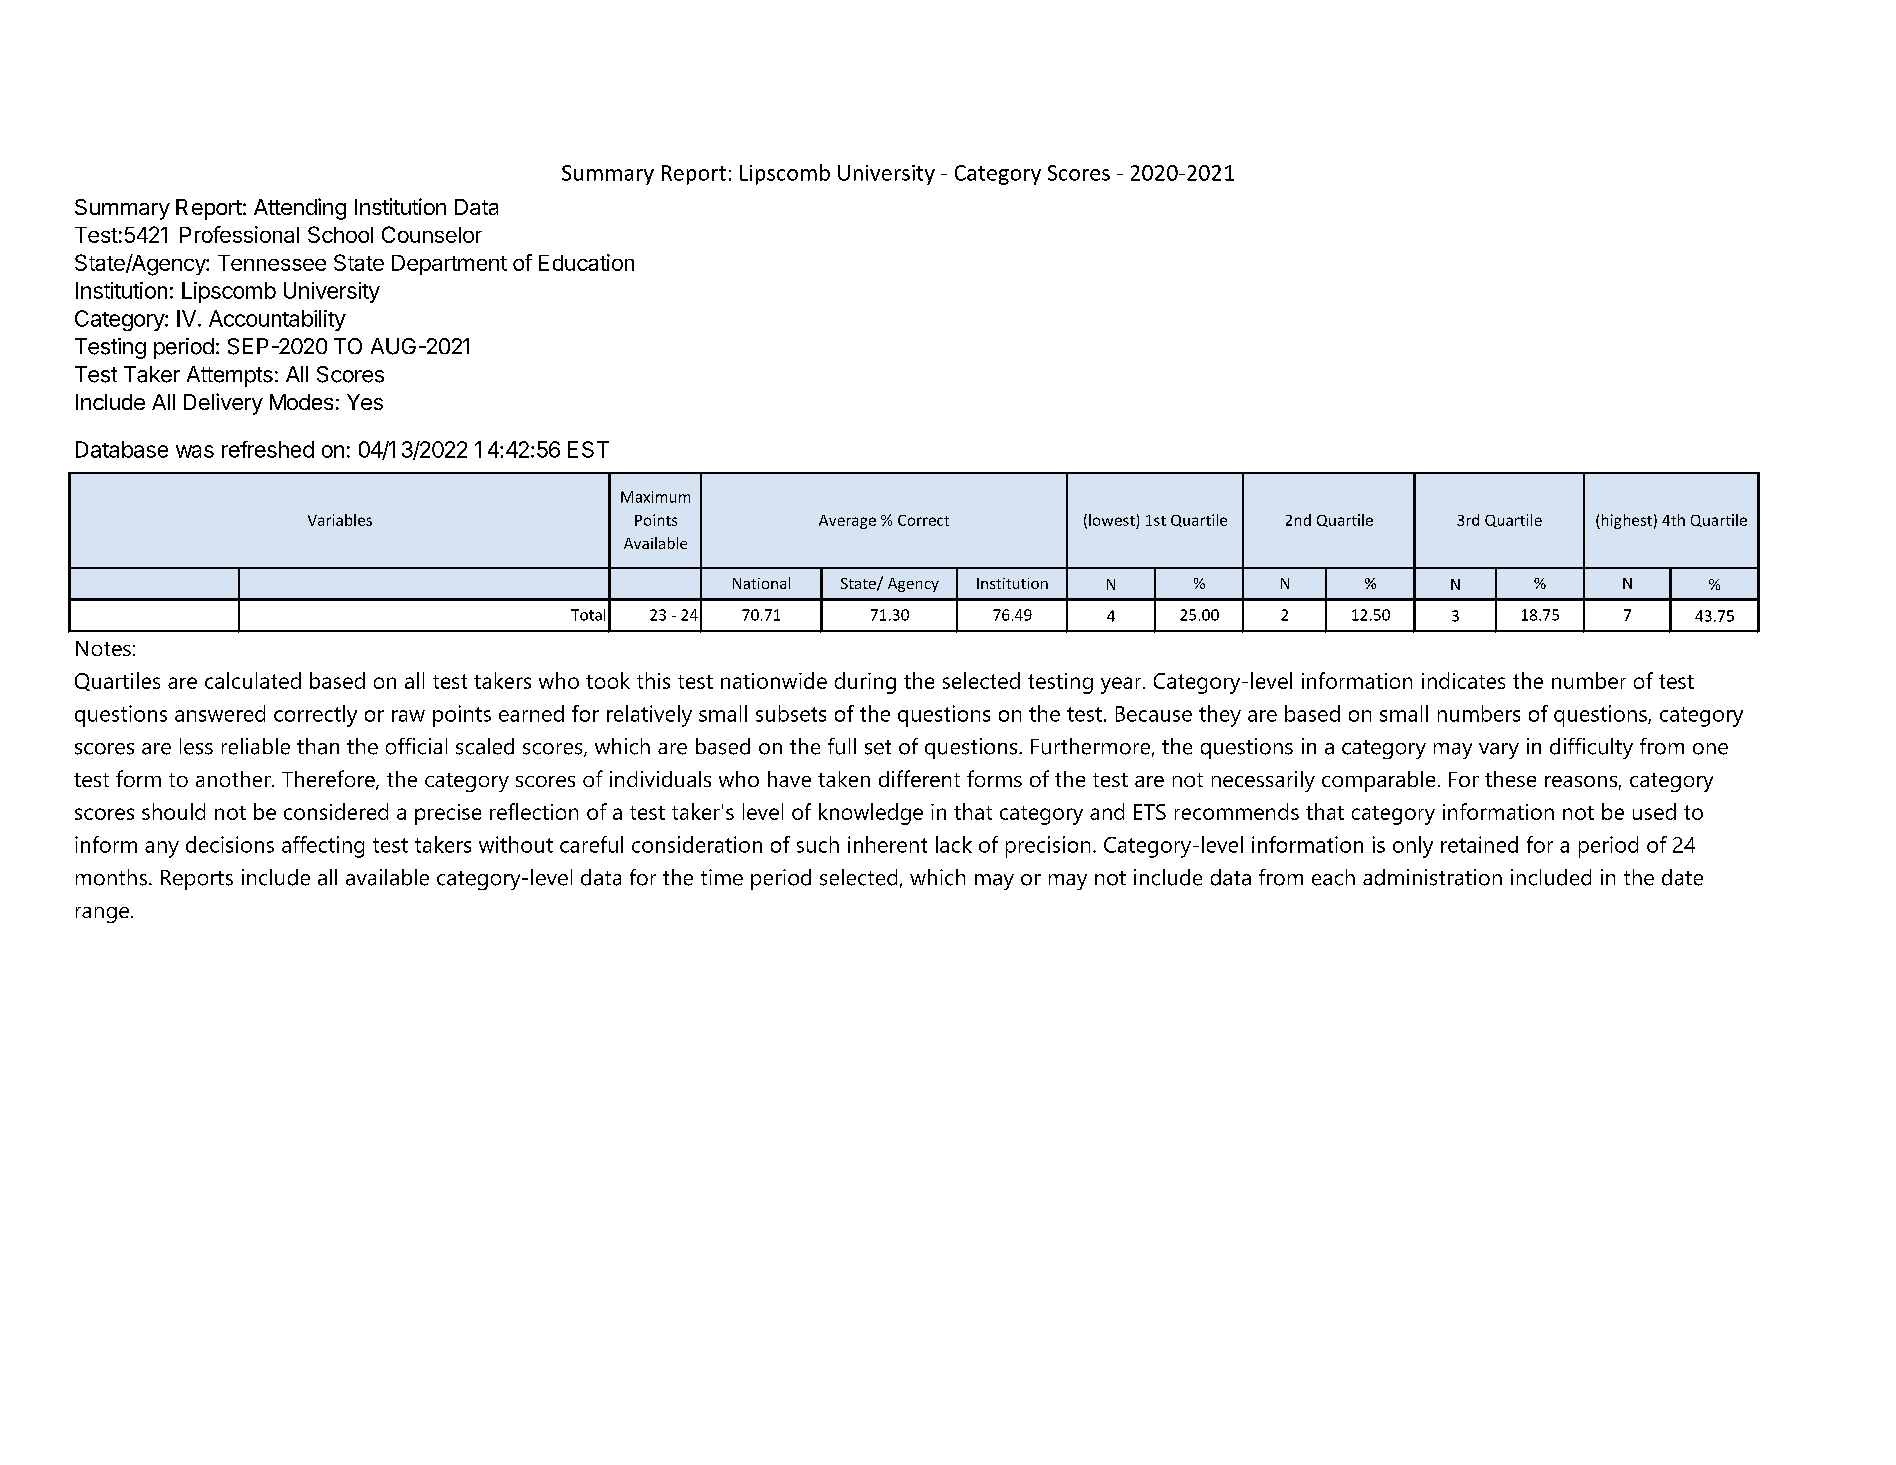 Image resolution: width=1896 pixels, height=1465 pixels. What do you see at coordinates (323, 847) in the page?
I see `affecting` at bounding box center [323, 847].
